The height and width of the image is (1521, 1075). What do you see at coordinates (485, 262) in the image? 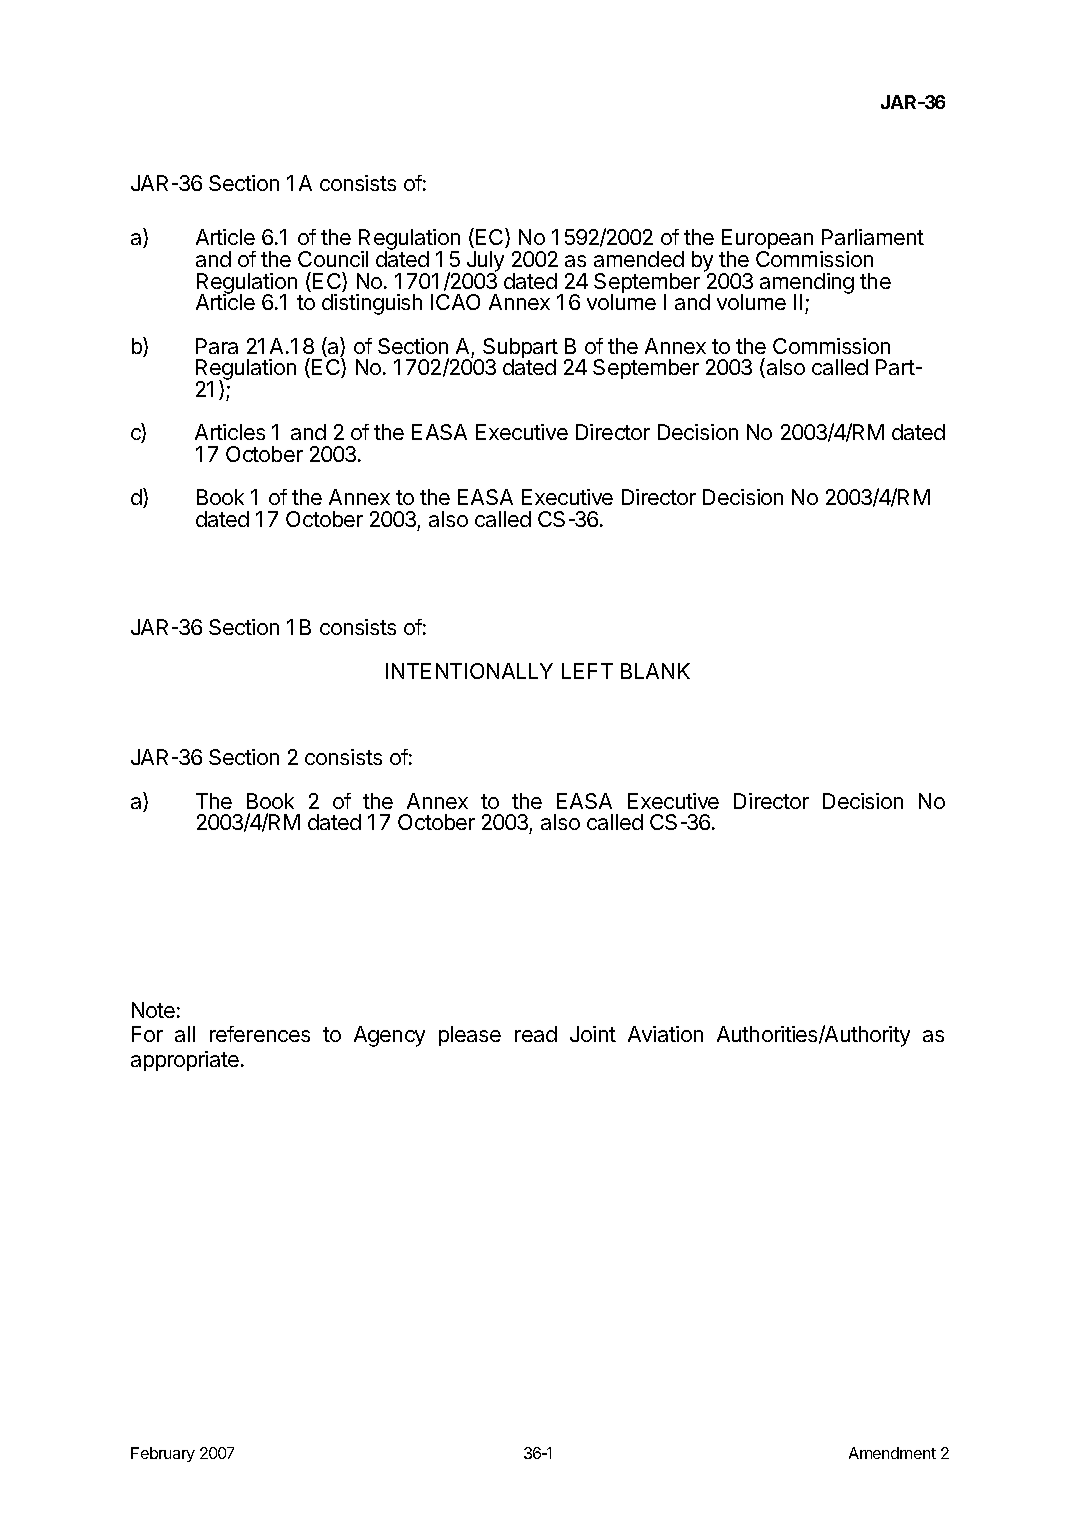
I see `July` at bounding box center [485, 262].
